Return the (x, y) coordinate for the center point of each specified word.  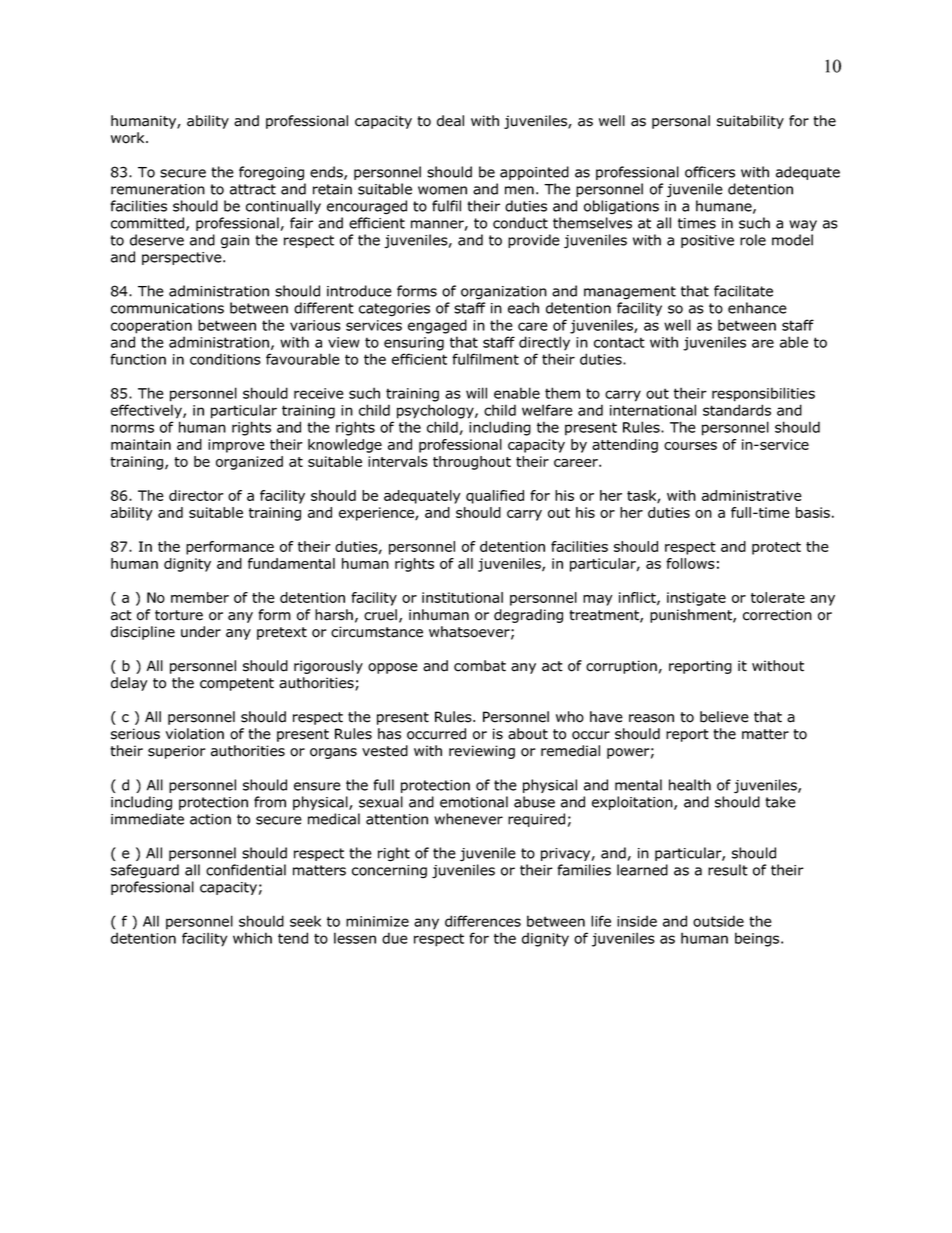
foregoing (271, 173)
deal (450, 121)
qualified (495, 497)
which (252, 938)
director (196, 495)
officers (710, 172)
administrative (752, 495)
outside (718, 921)
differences (483, 921)
